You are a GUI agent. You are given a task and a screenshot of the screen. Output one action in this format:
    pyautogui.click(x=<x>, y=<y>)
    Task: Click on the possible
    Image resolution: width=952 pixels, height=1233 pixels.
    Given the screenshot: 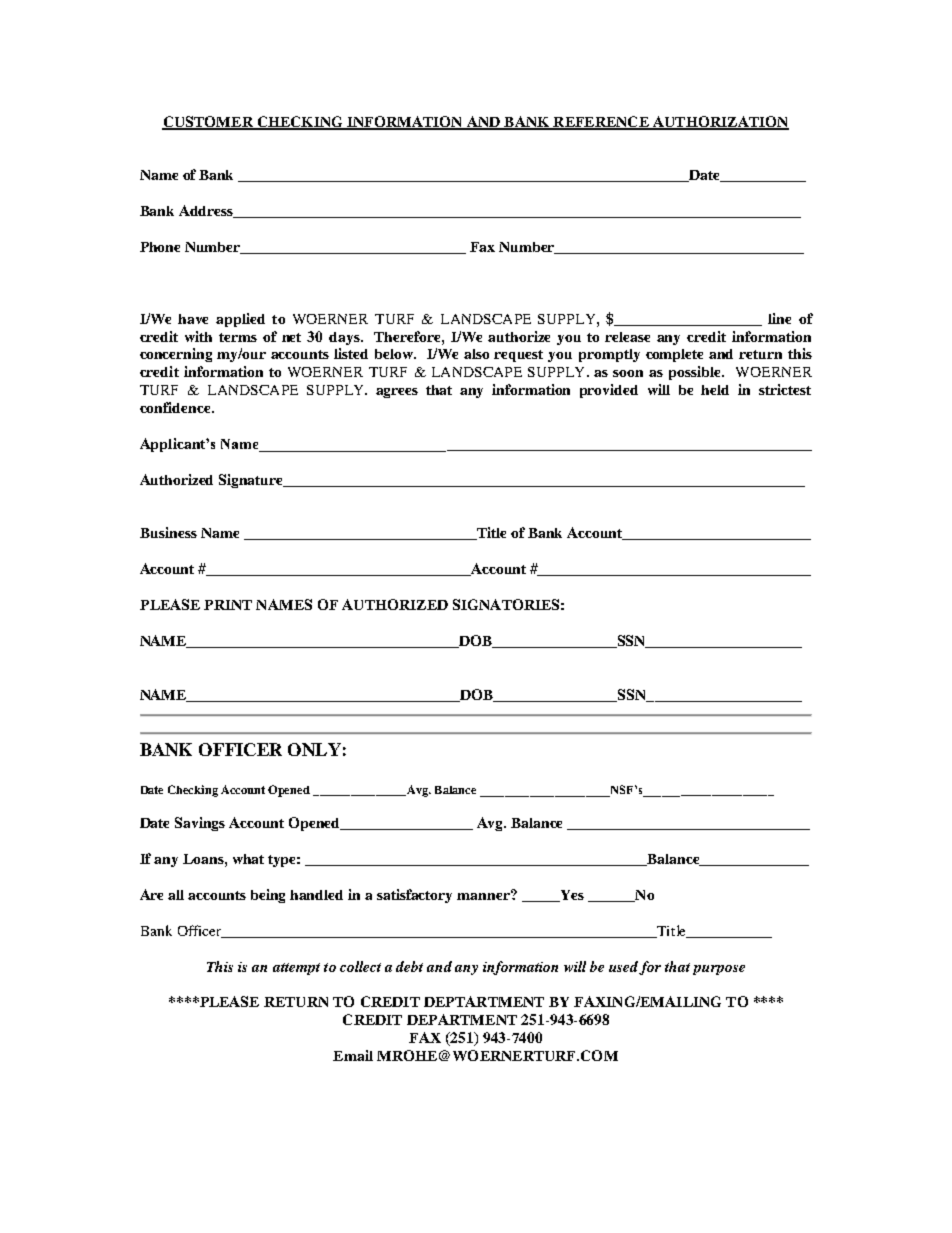 What is the action you would take?
    pyautogui.click(x=696, y=373)
